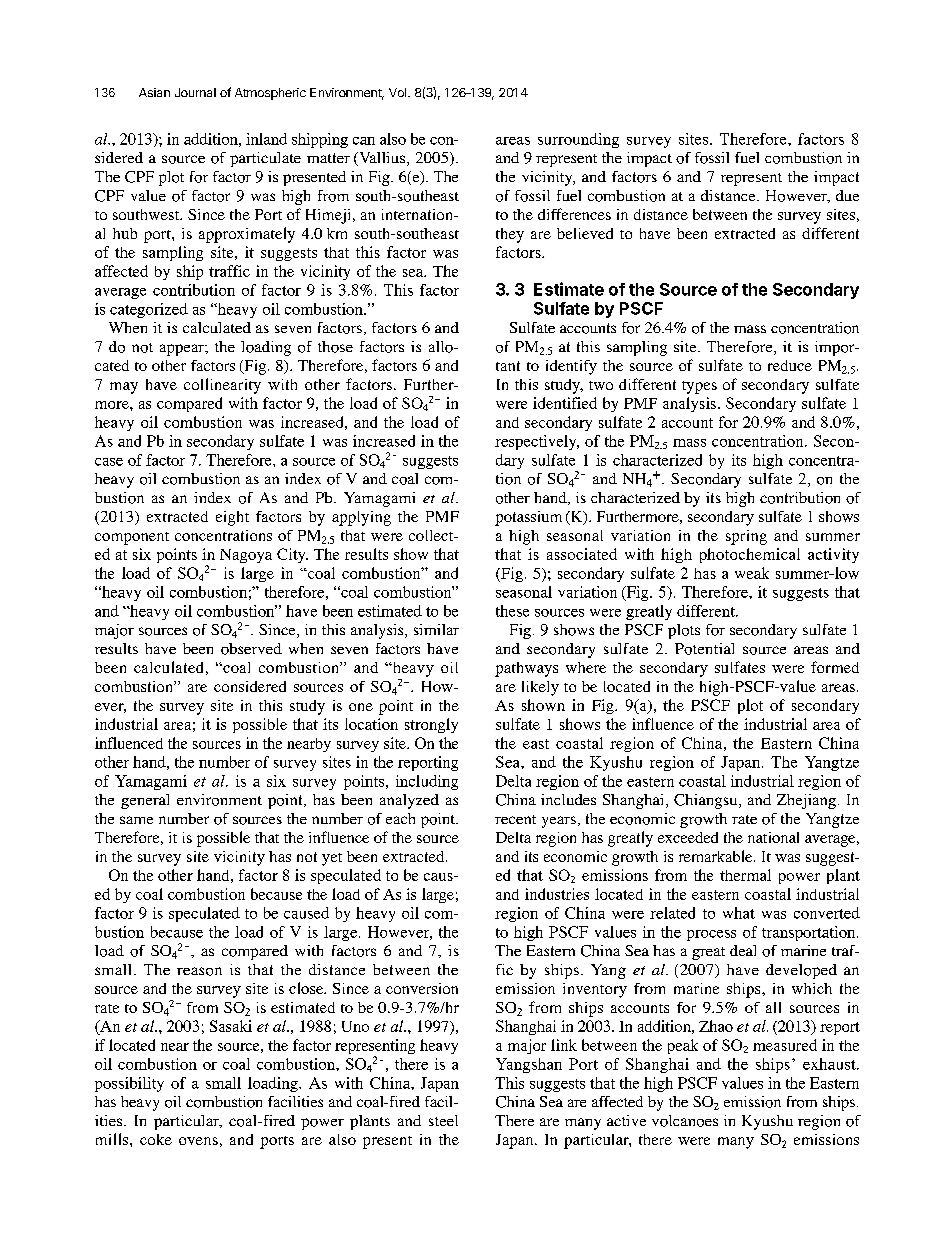  Describe the element at coordinates (512, 611) in the screenshot. I see `these` at that location.
